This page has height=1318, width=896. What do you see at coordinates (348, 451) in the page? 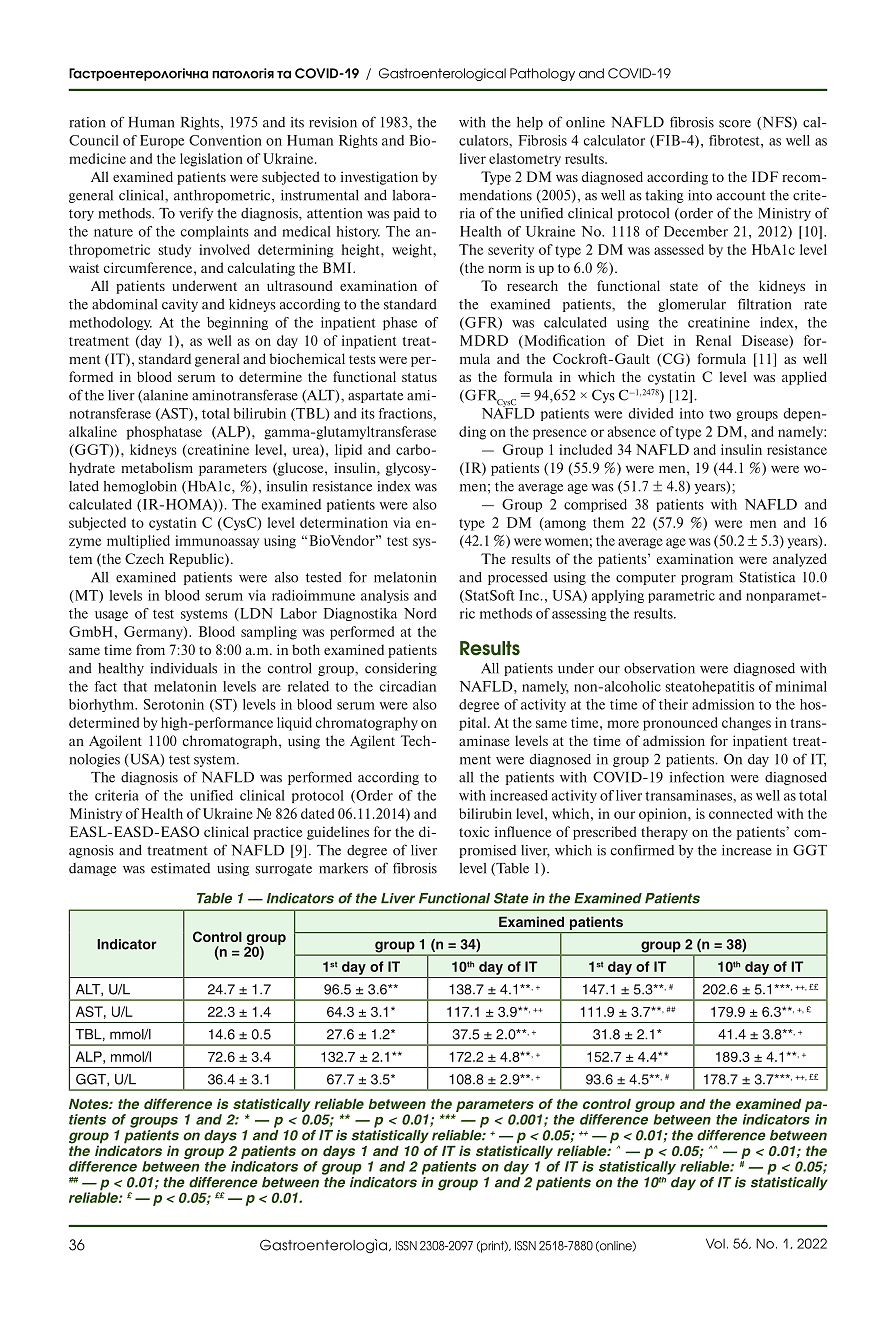
I see `lipid` at bounding box center [348, 451].
